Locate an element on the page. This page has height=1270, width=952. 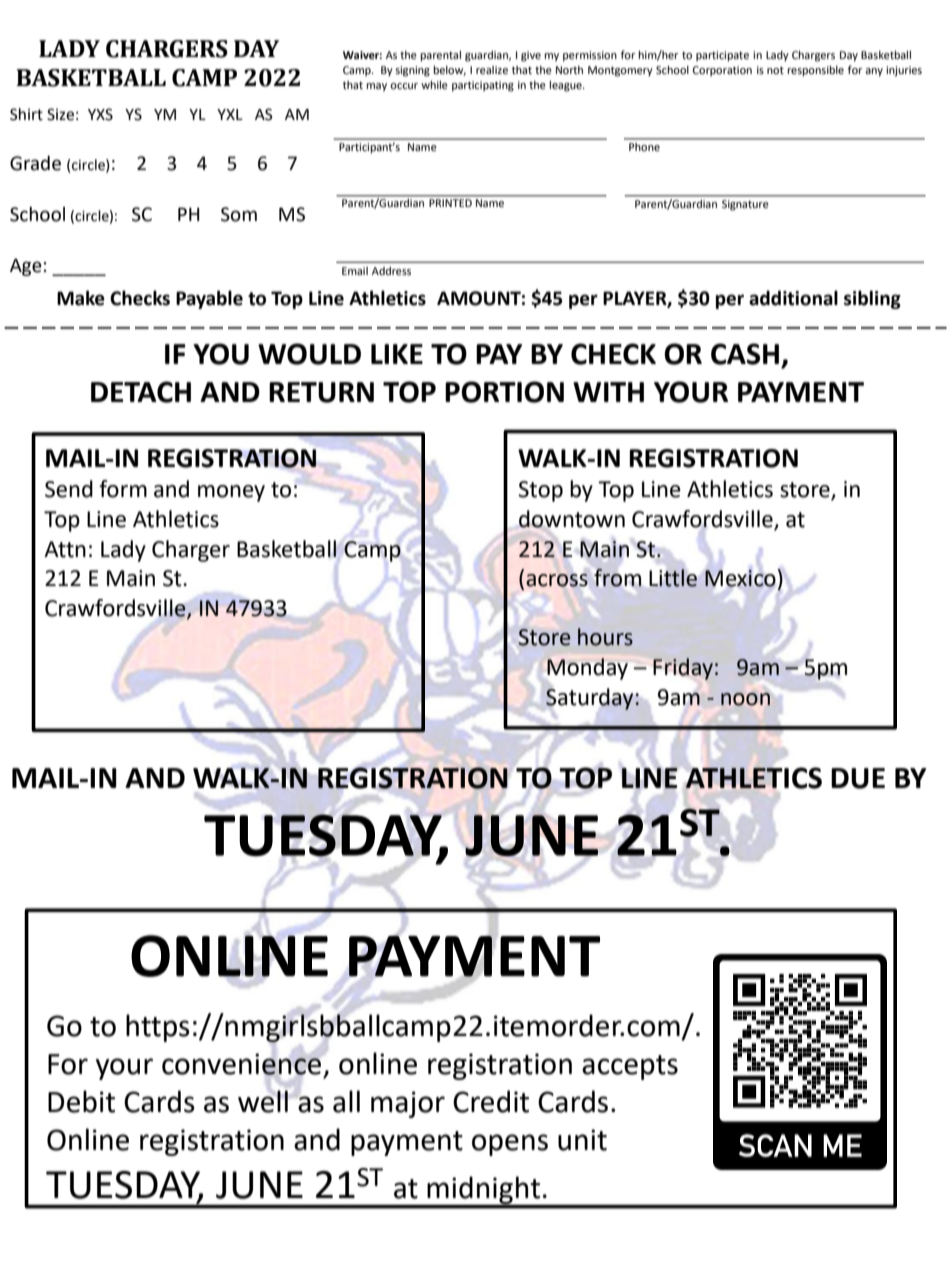
Mexico is located at coordinates (740, 578).
